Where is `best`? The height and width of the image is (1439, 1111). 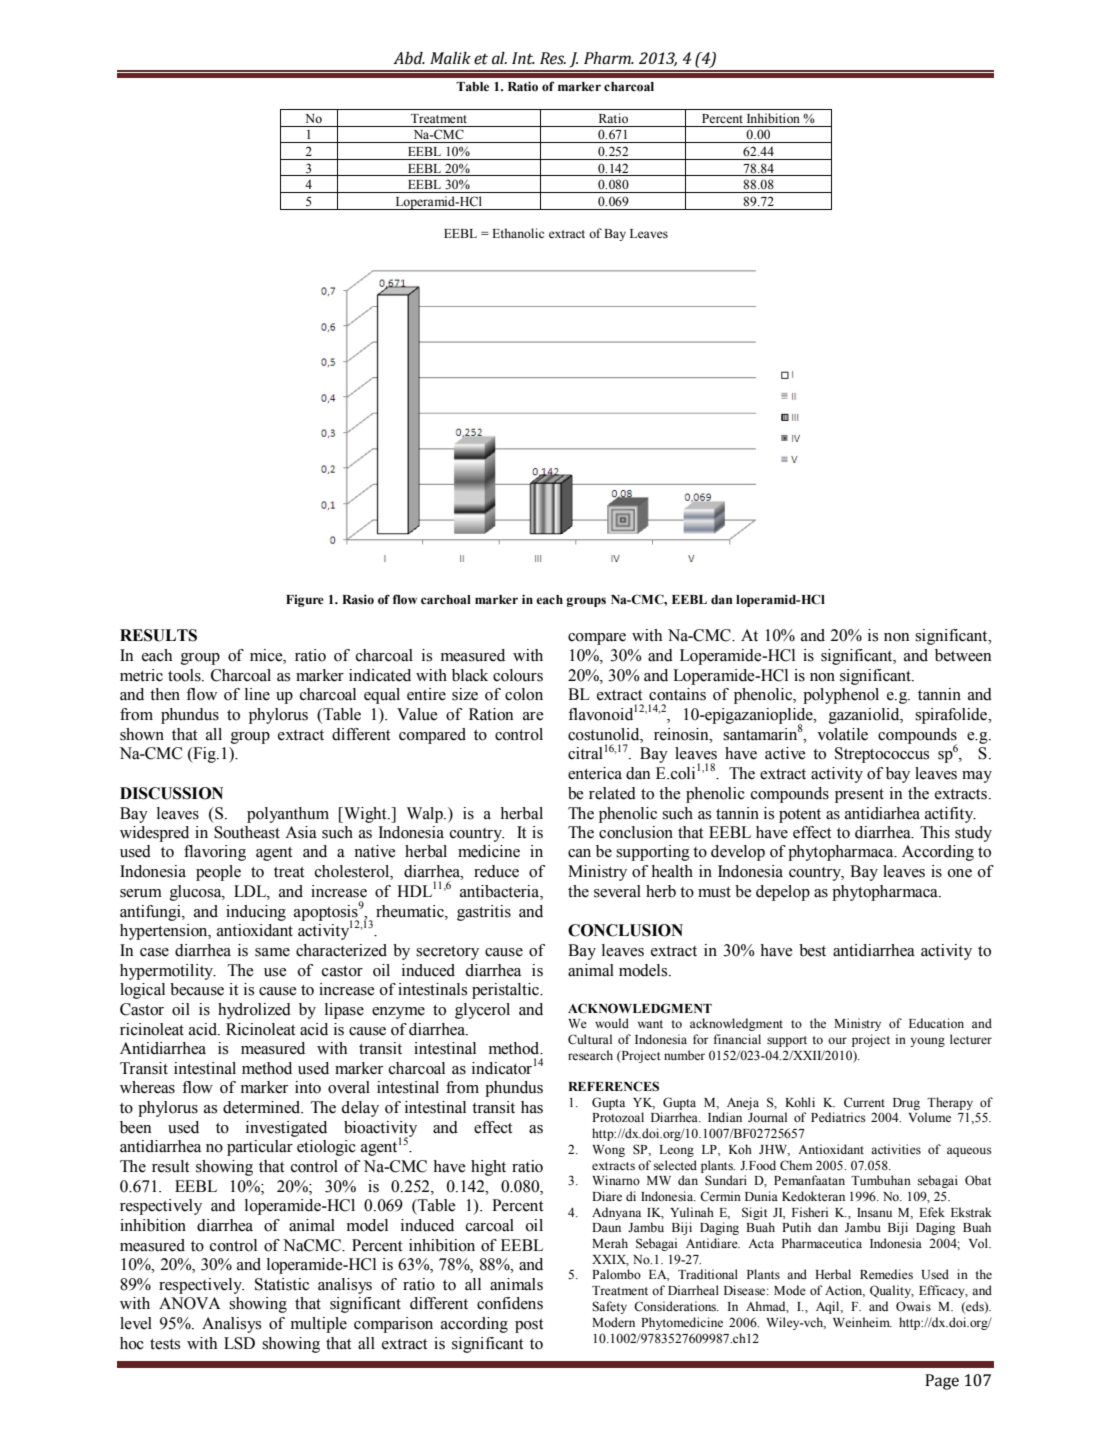 best is located at coordinates (812, 950).
